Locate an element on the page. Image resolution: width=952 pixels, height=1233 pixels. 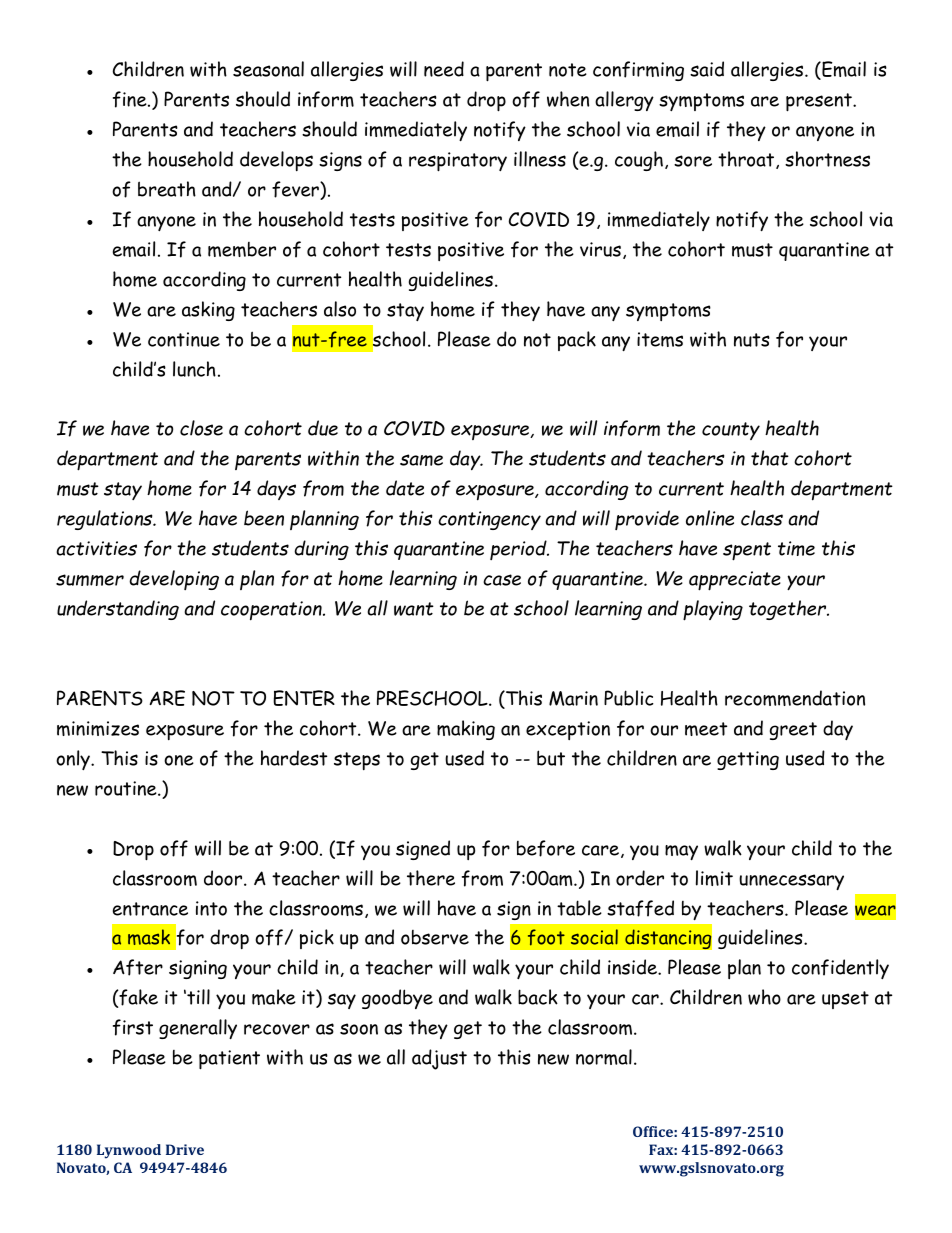
Drive is located at coordinates (185, 1149).
